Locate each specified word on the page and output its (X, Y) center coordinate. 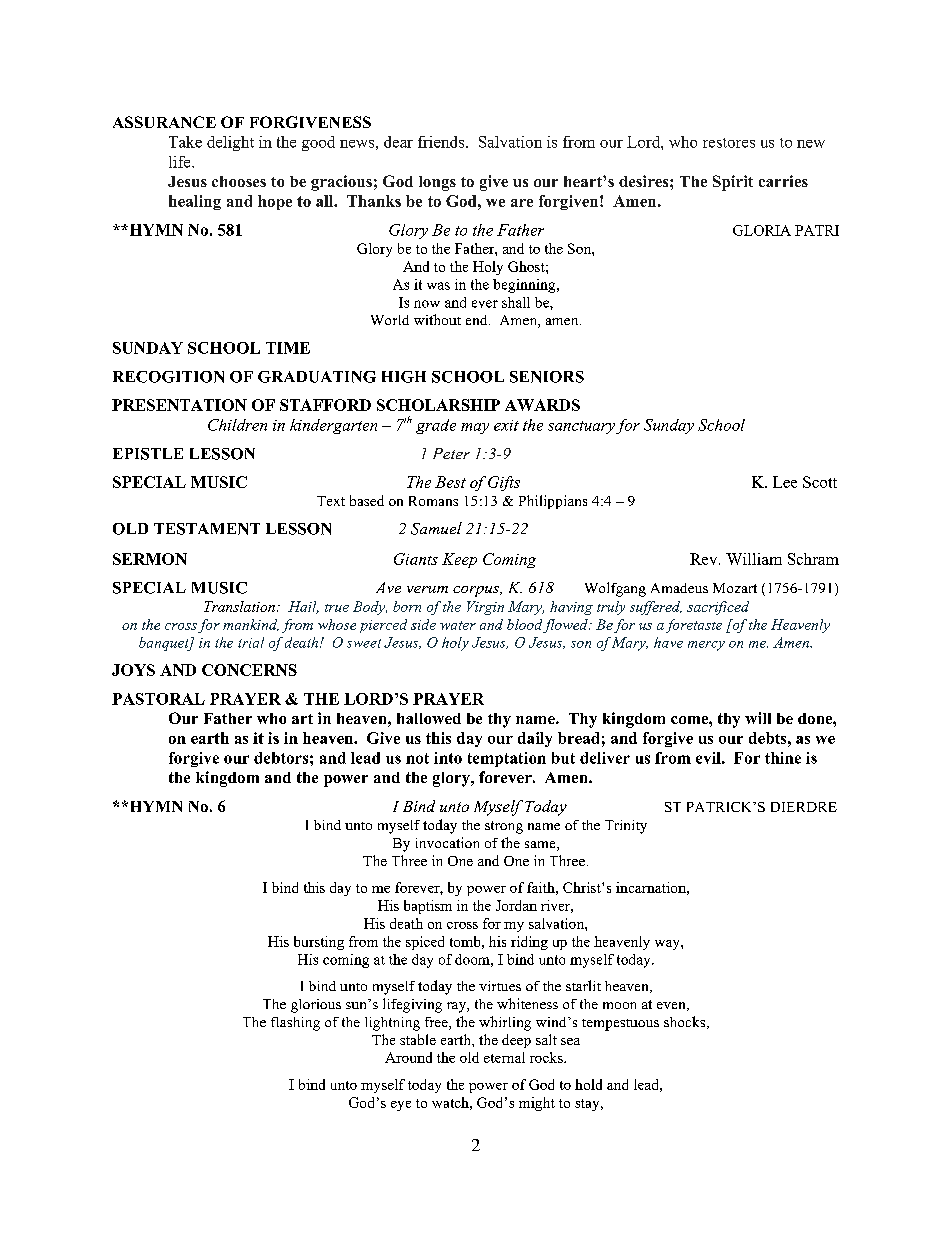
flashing (295, 1024)
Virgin (485, 608)
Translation (239, 606)
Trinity (626, 827)
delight (230, 143)
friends (442, 142)
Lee (785, 482)
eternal (504, 1057)
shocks (686, 1022)
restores (729, 143)
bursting (319, 943)
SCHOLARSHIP (438, 405)
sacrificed (718, 608)
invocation (447, 842)
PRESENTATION (179, 405)
